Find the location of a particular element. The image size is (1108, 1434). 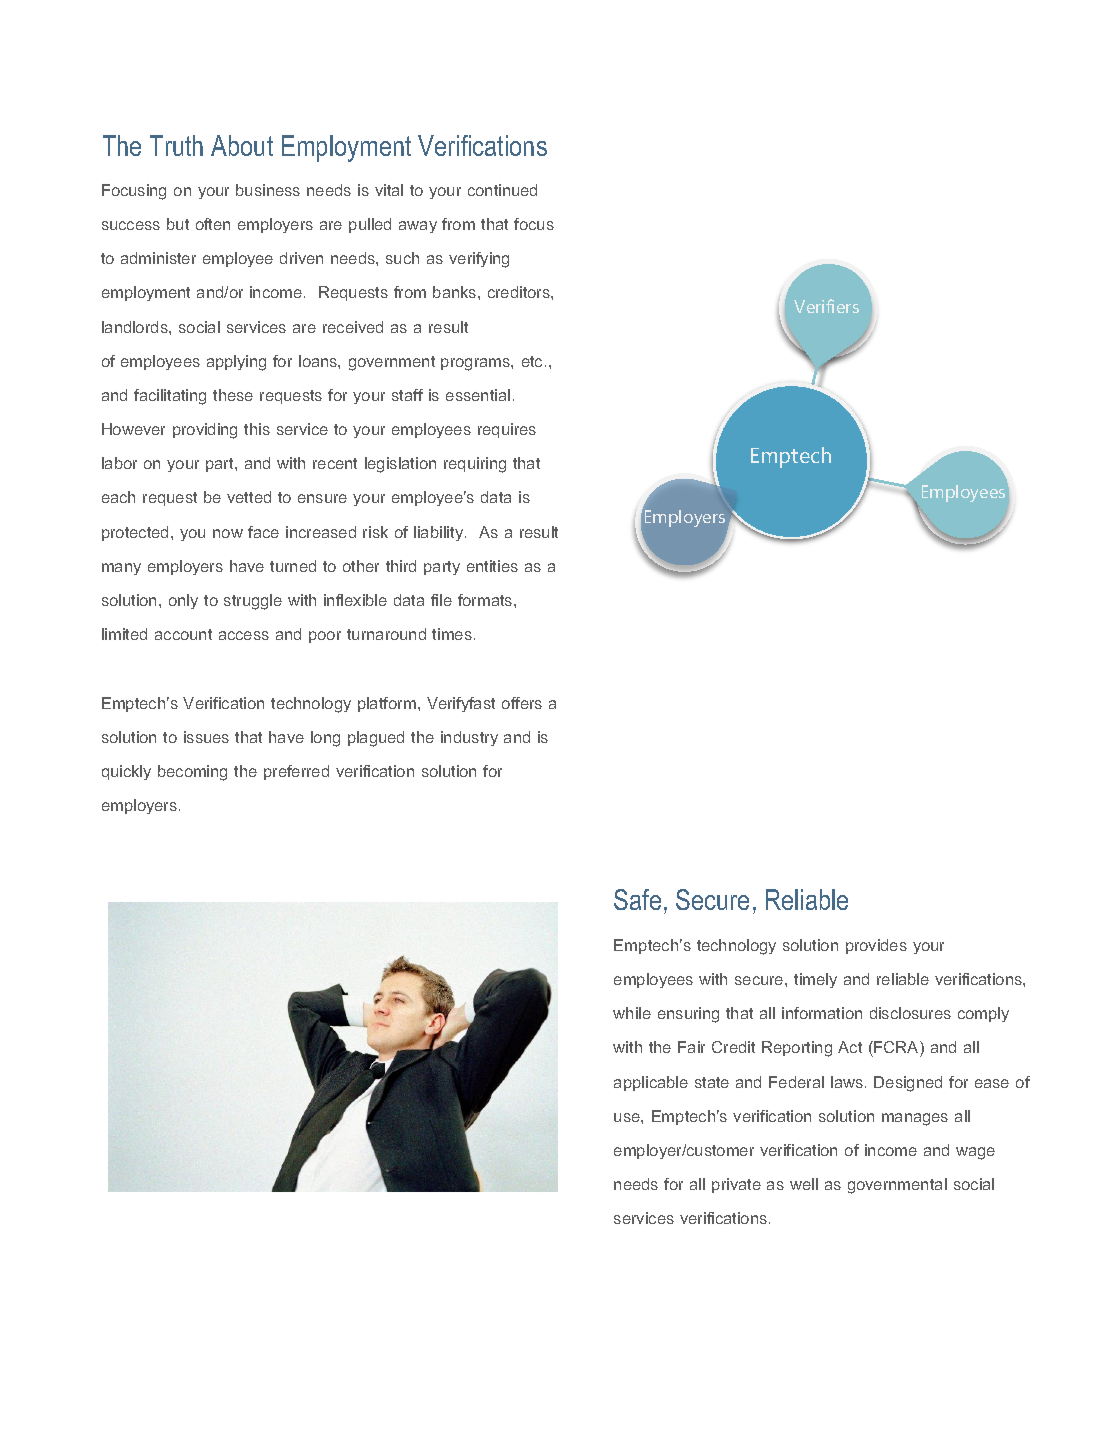

continued is located at coordinates (502, 190).
